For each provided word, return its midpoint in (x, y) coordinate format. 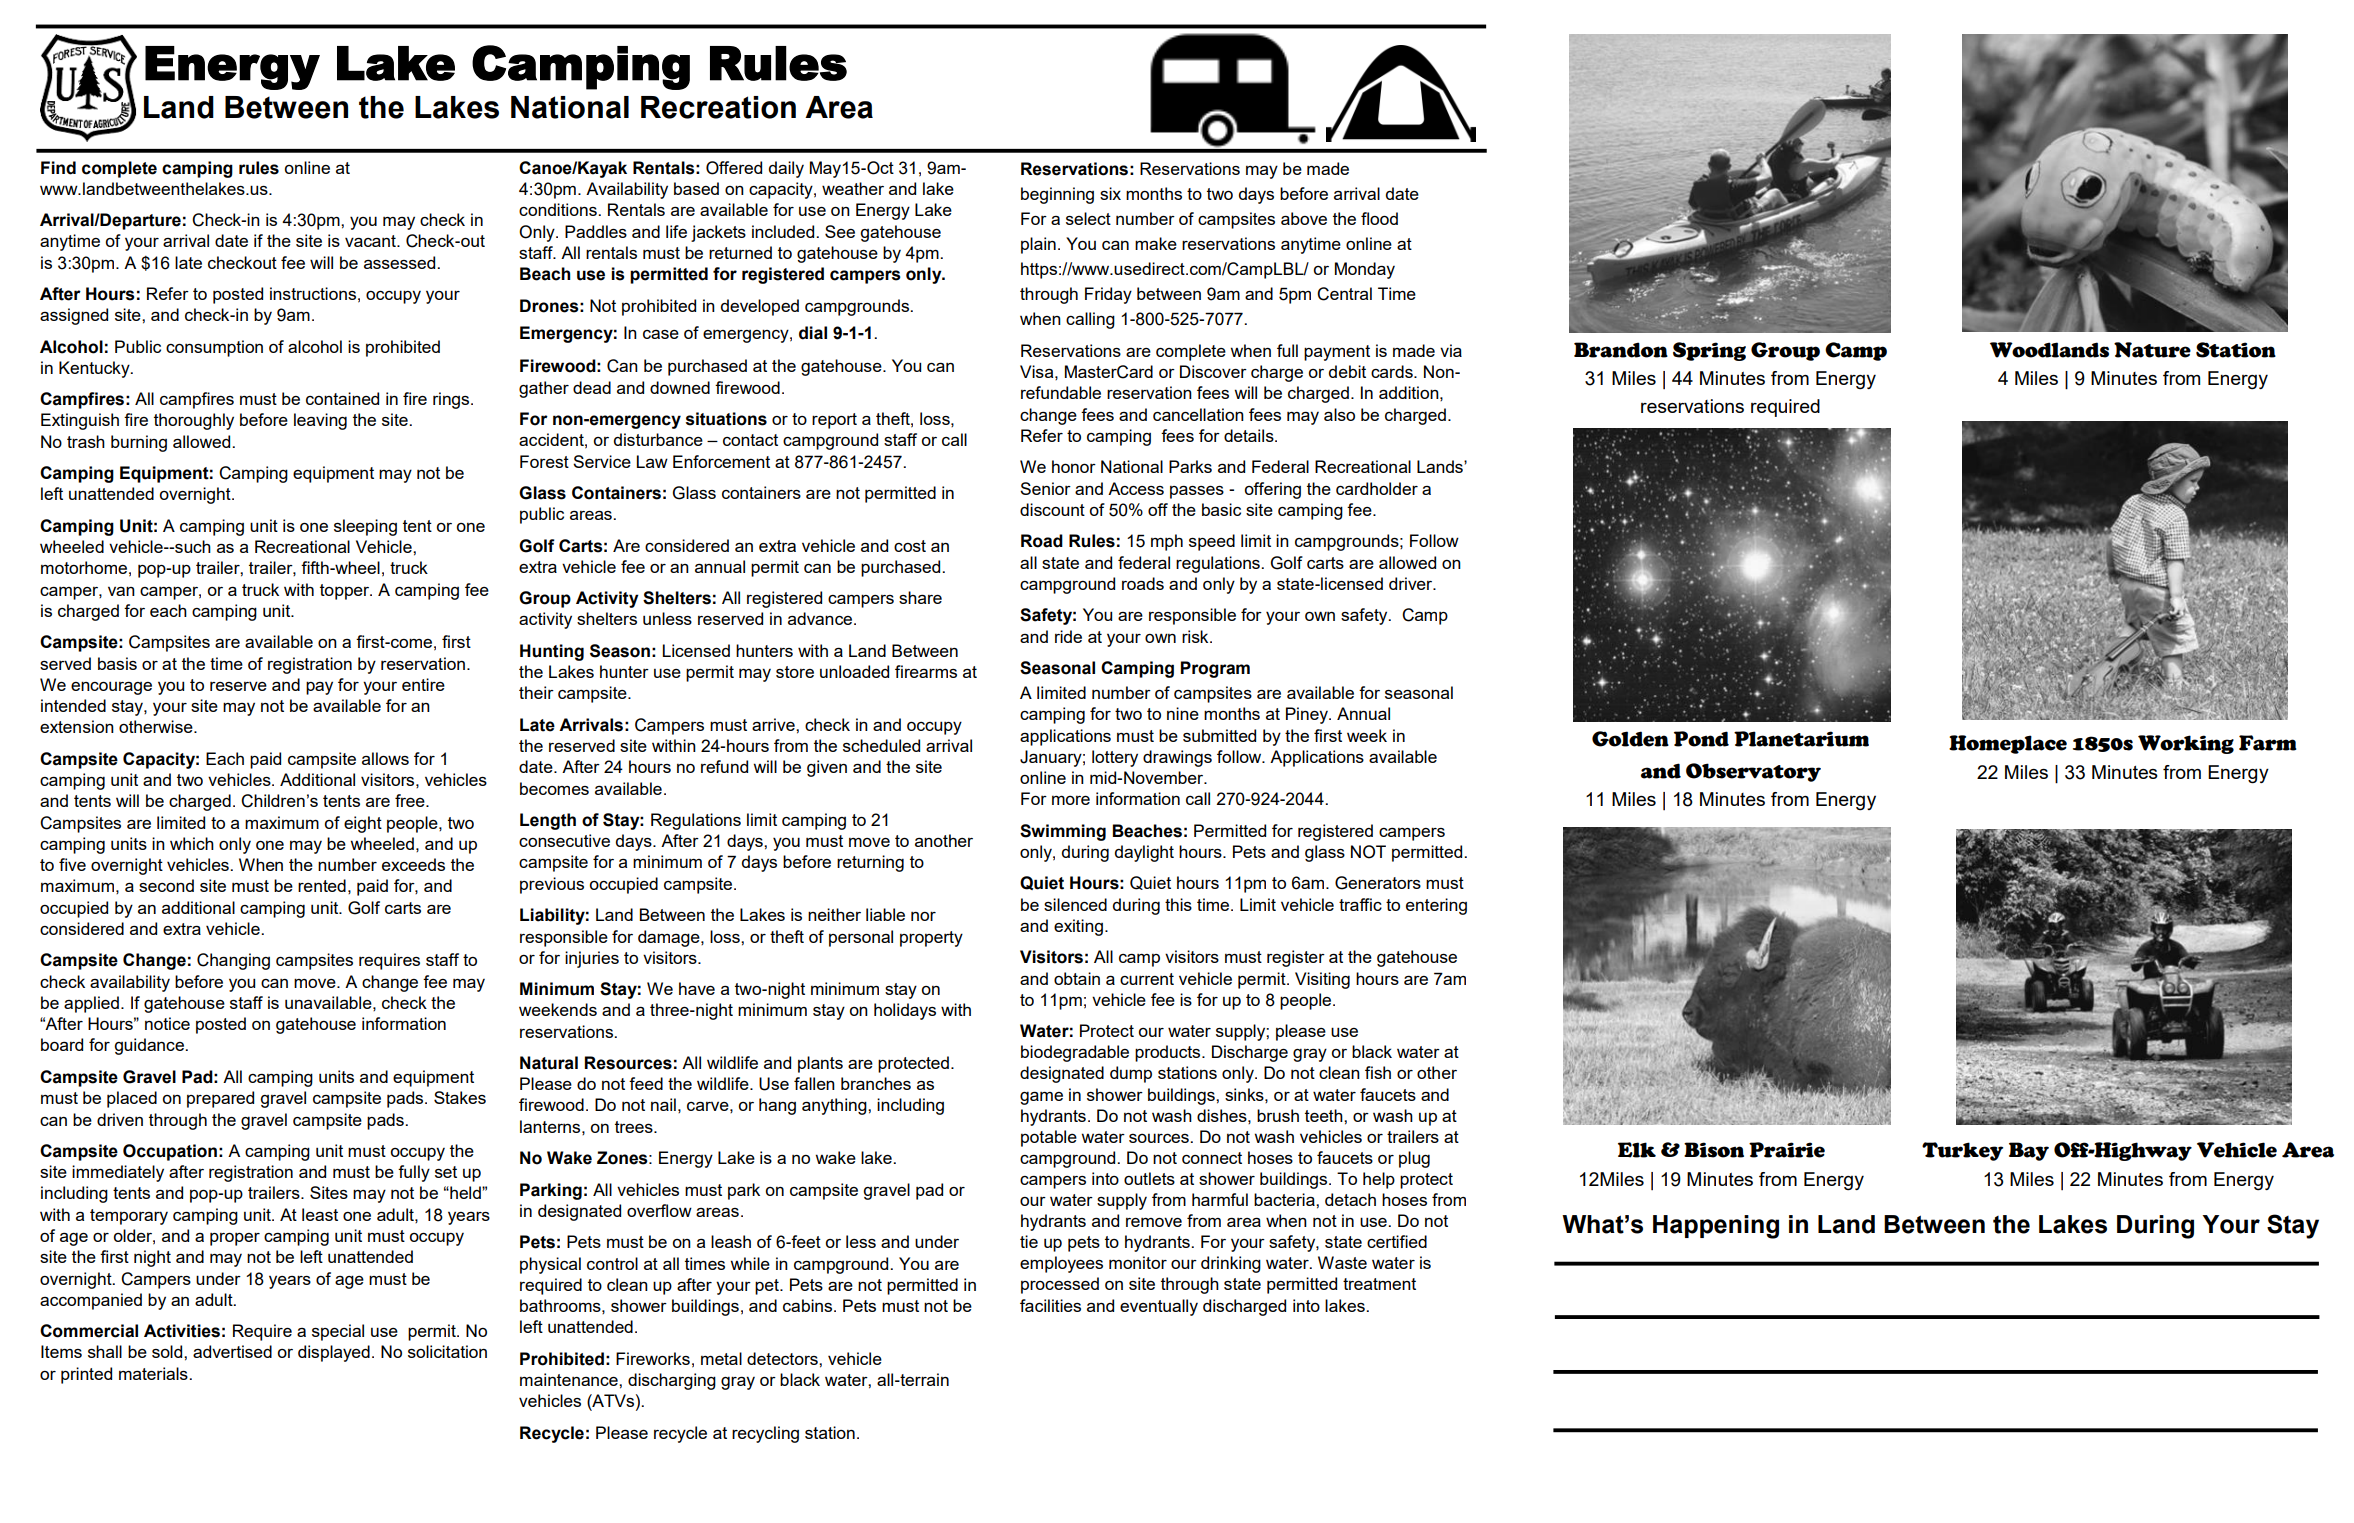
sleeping (365, 527)
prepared (220, 1099)
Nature (2152, 350)
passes (1197, 492)
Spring (1709, 351)
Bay (2029, 1151)
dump (1131, 1074)
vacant (371, 241)
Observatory (1753, 772)
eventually (1159, 1307)
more (1071, 800)
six (1110, 193)
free (411, 800)
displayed (334, 1353)
